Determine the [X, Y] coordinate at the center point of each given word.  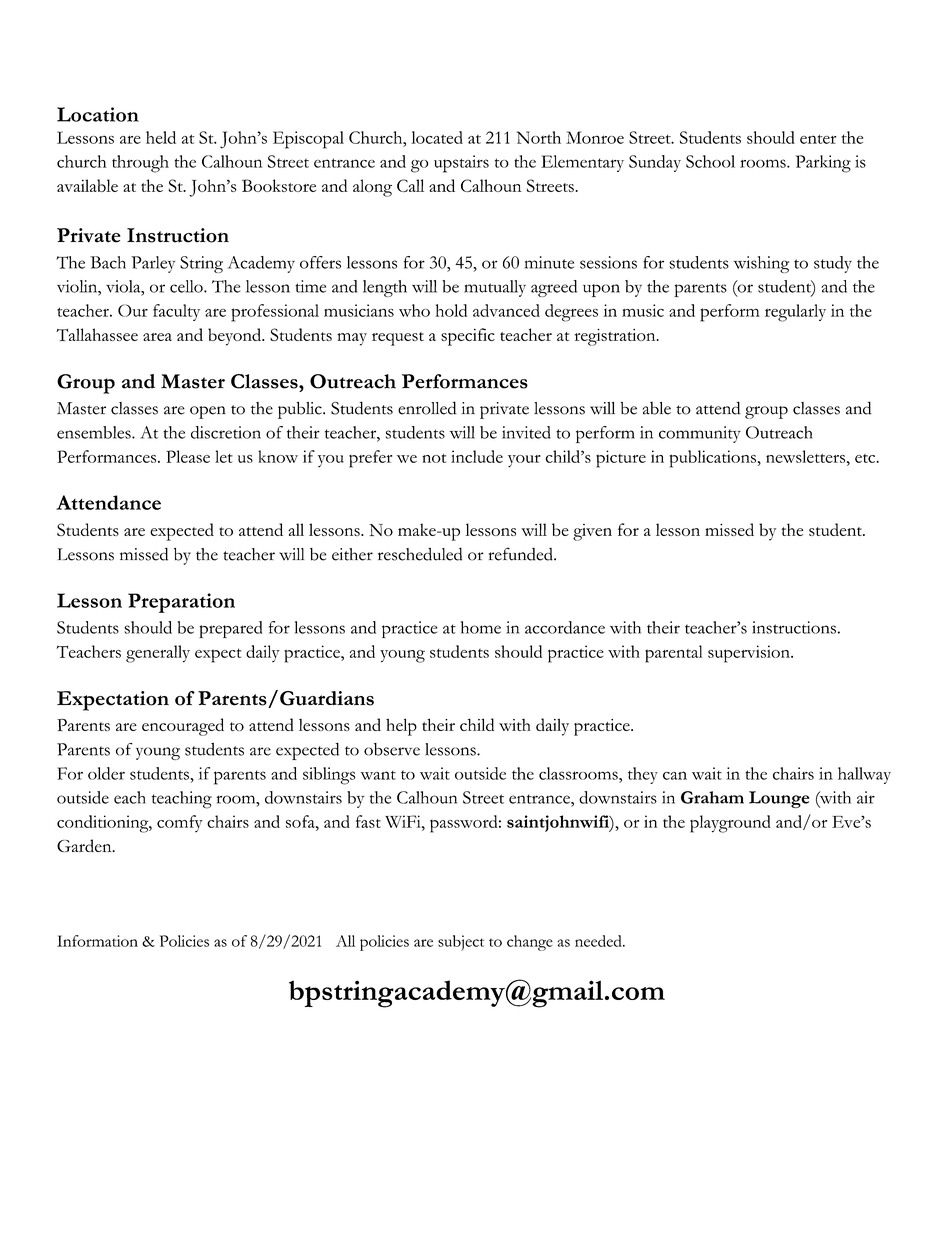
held [161, 137]
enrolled [427, 408]
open [208, 412]
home [481, 627]
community [700, 434]
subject [461, 943]
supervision [750, 654]
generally [158, 654]
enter [818, 139]
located [437, 137]
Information [97, 941]
